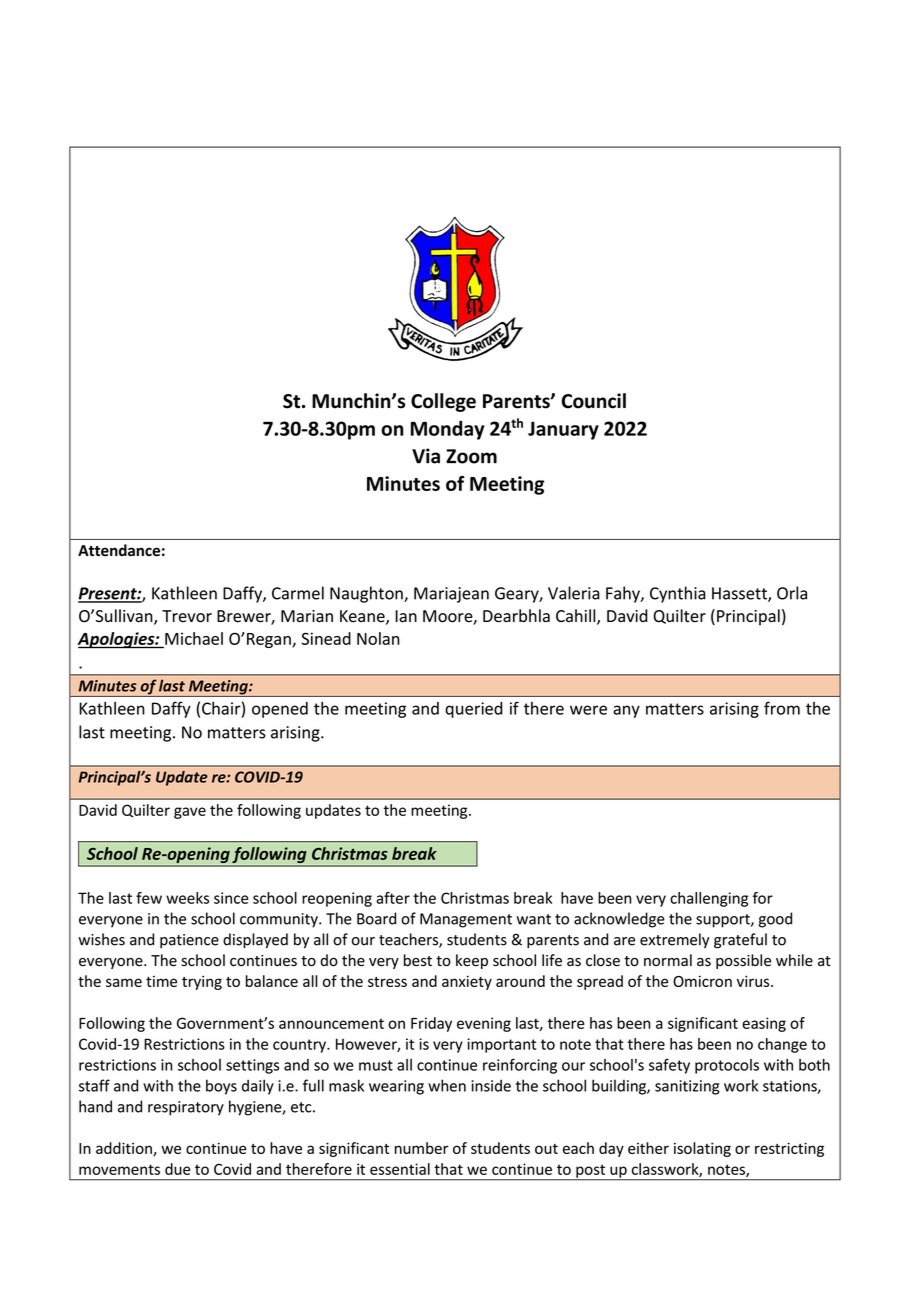  What do you see at coordinates (448, 430) in the image?
I see `Monday` at bounding box center [448, 430].
